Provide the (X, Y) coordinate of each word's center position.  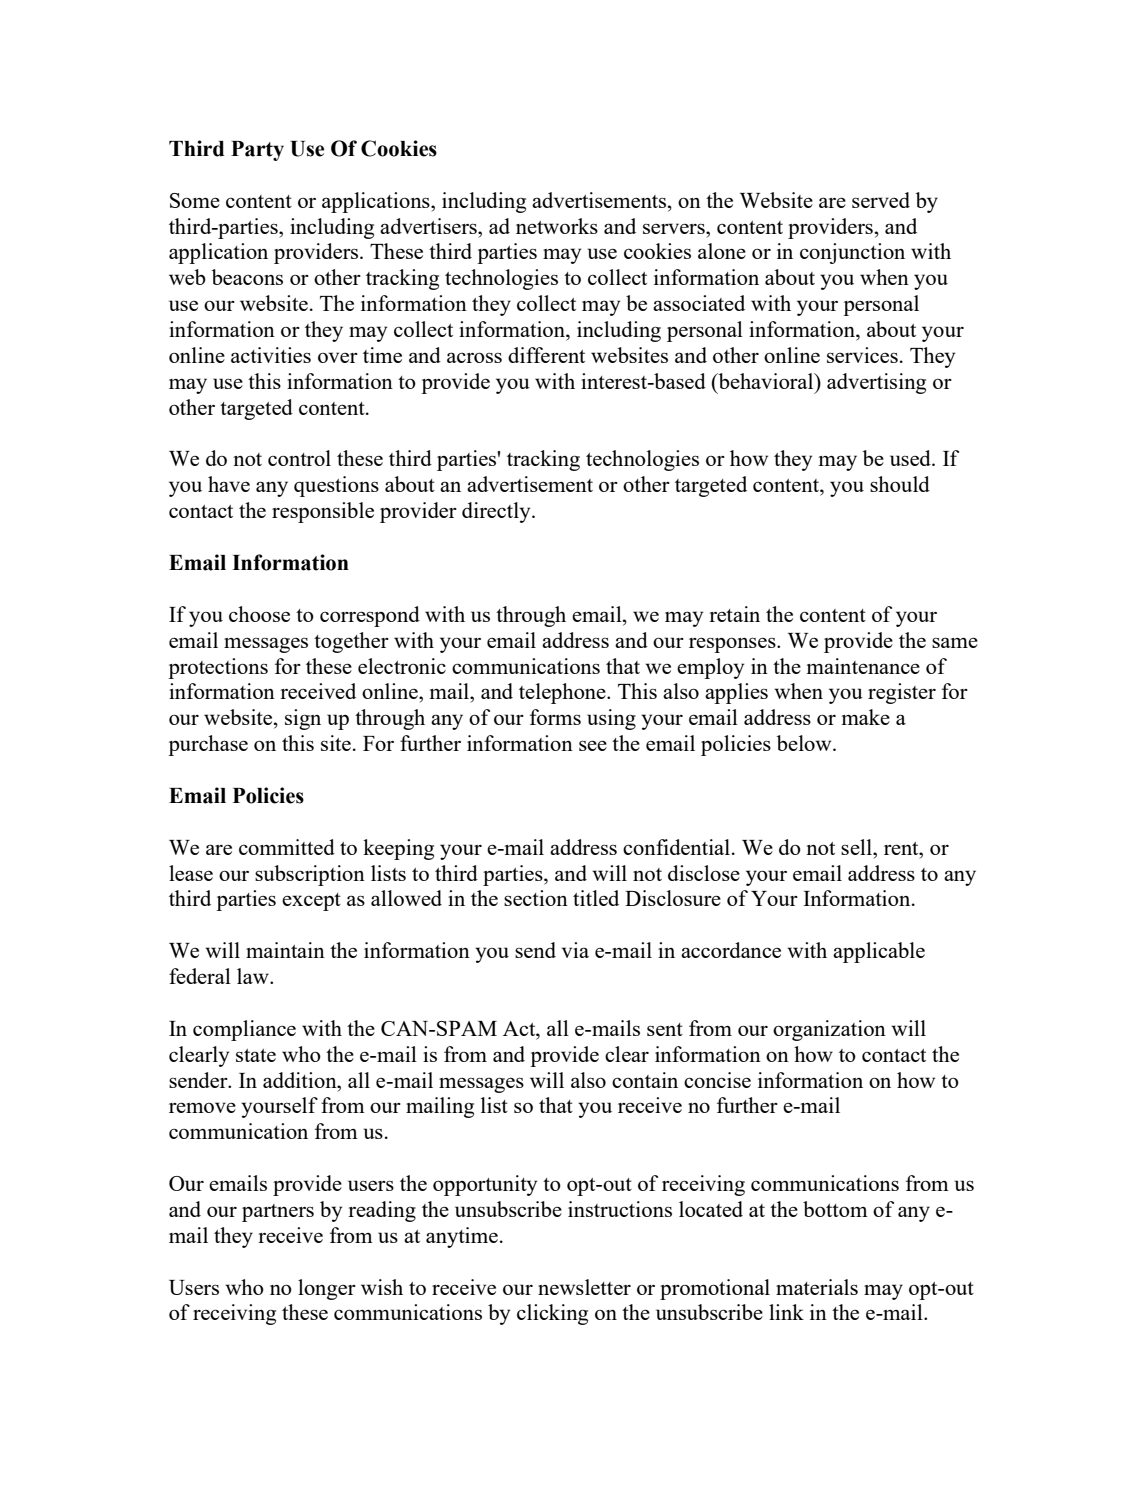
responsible (323, 512)
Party (257, 151)
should (900, 484)
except (311, 902)
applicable (879, 952)
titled (596, 898)
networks (557, 226)
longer (327, 1289)
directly (497, 512)
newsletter (584, 1287)
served (881, 200)
